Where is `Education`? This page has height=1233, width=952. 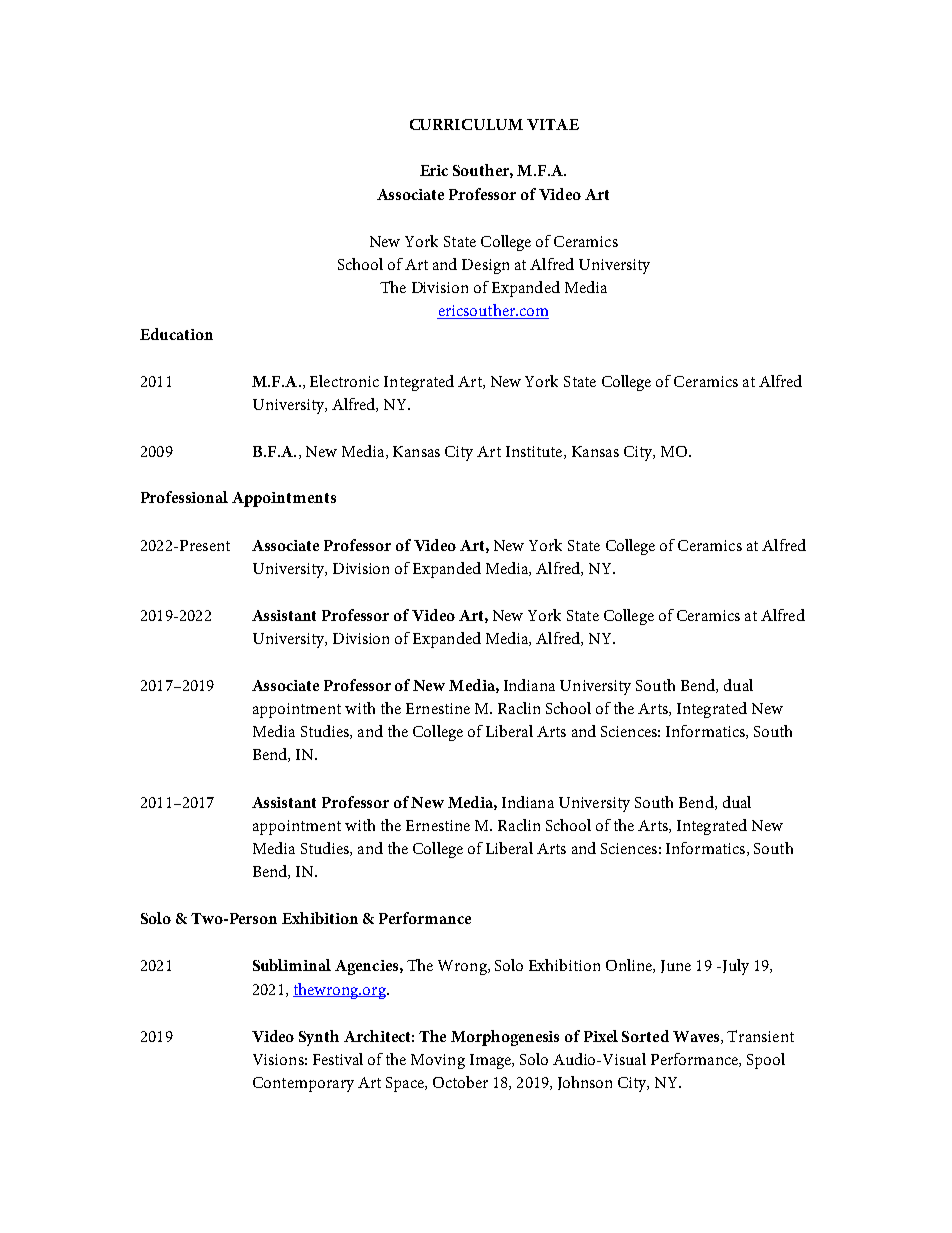 Education is located at coordinates (176, 334).
